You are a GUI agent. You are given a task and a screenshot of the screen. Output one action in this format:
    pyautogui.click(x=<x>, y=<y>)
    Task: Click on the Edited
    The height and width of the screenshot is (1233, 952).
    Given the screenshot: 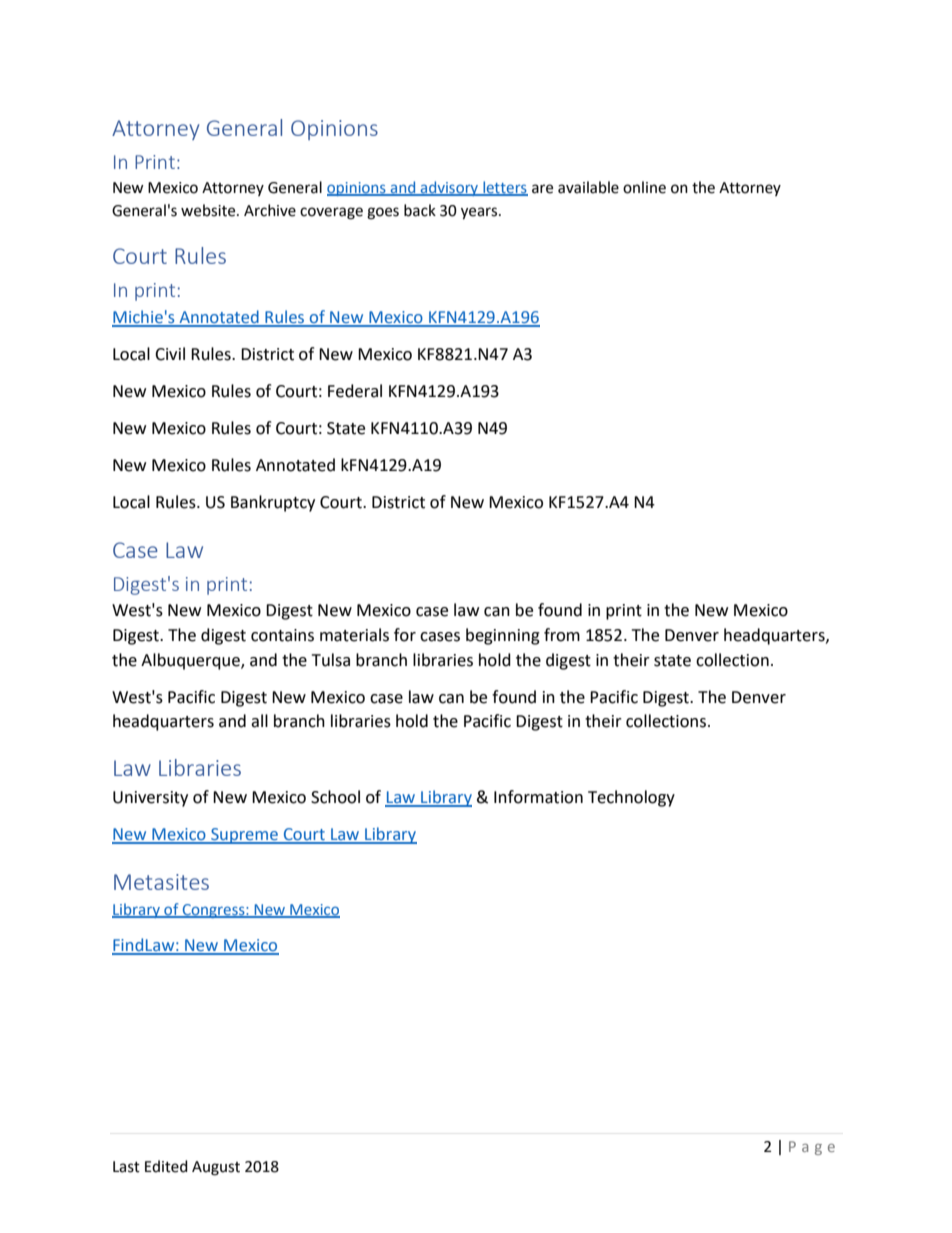 What is the action you would take?
    pyautogui.click(x=166, y=1166)
